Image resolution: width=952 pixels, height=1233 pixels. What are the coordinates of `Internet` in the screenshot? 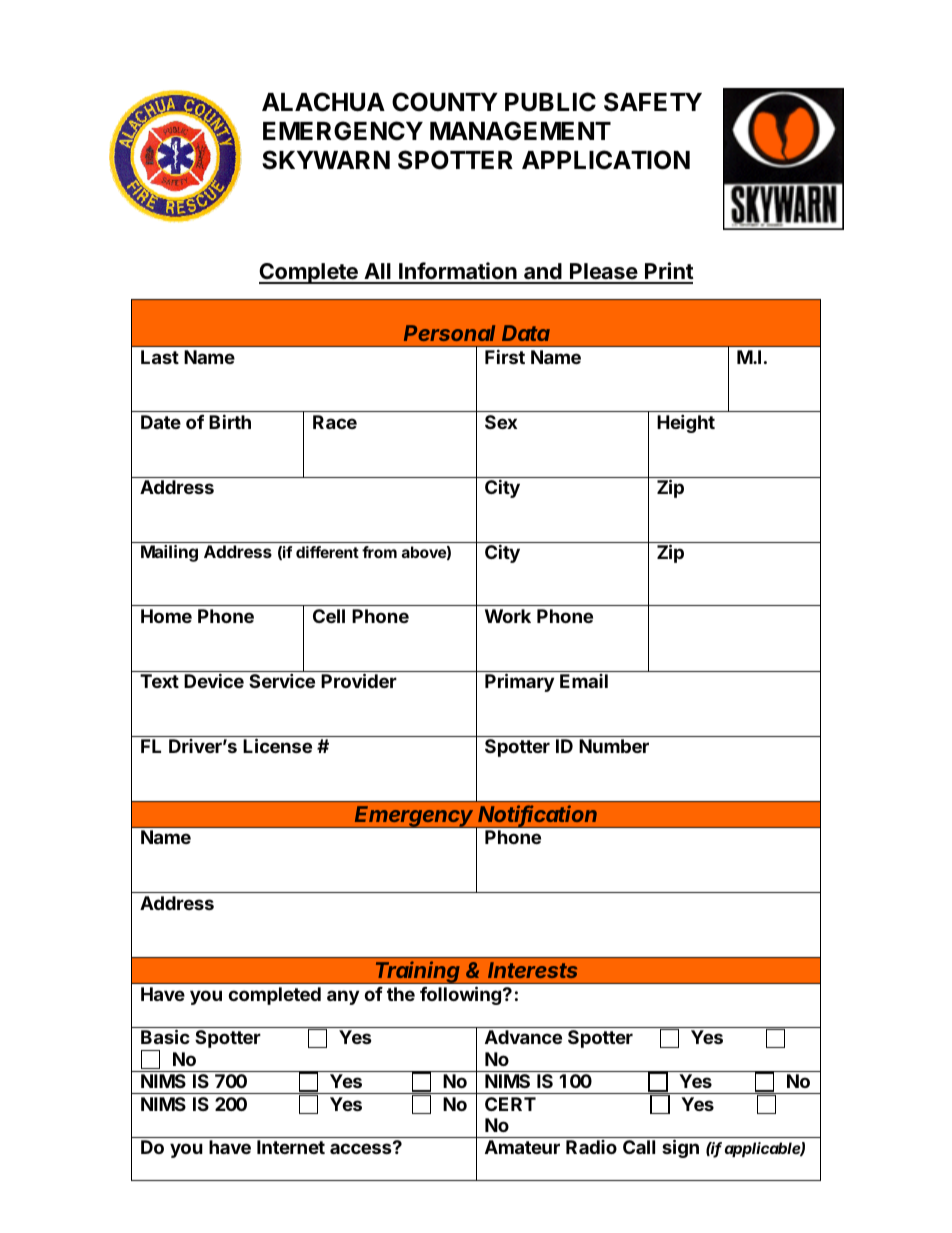 It's located at (291, 1147).
